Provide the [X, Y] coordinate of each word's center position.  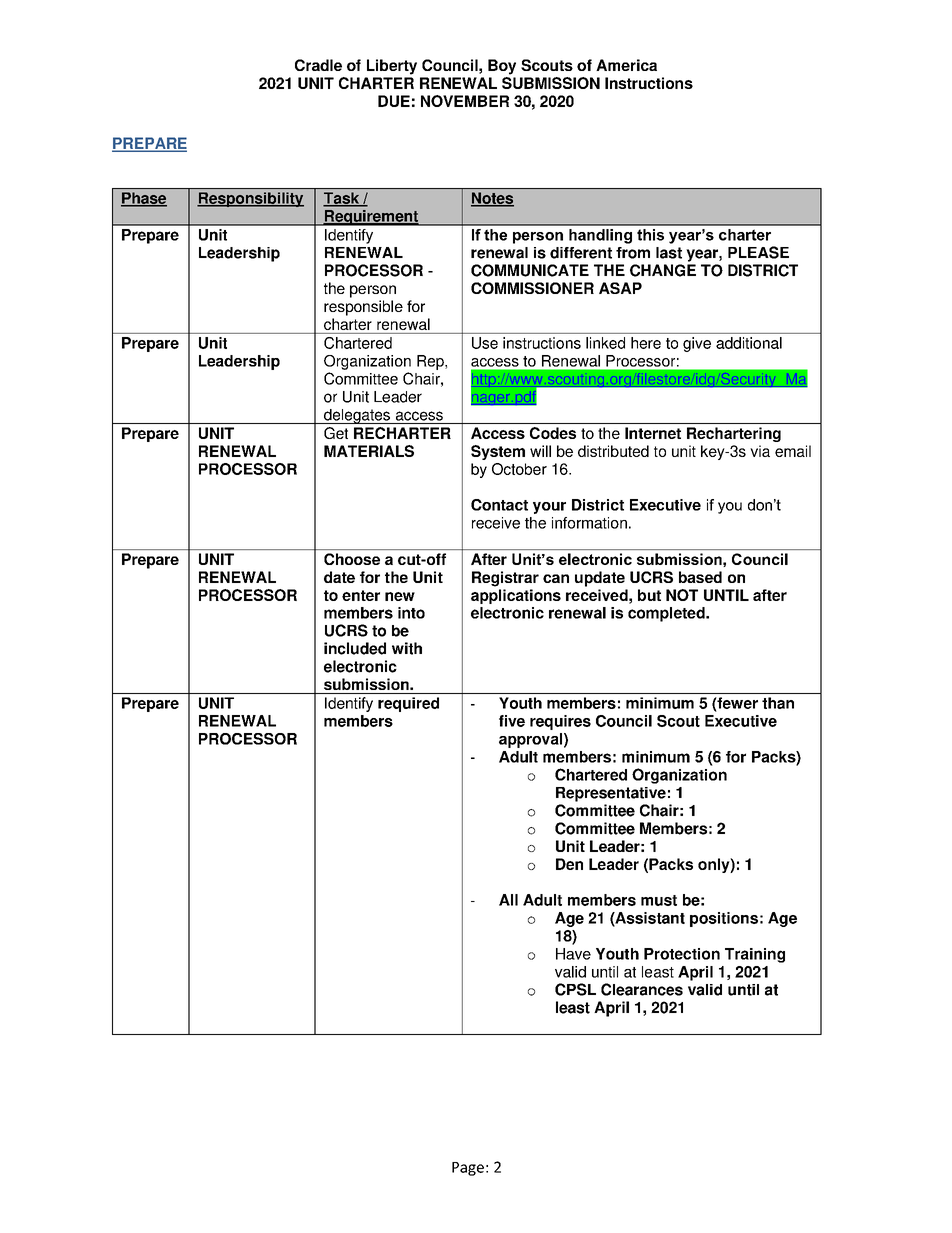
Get [336, 433]
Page [468, 1169]
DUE [394, 101]
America [626, 65]
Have [573, 954]
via [760, 451]
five [512, 721]
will [540, 451]
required [408, 704]
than [778, 703]
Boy [502, 67]
